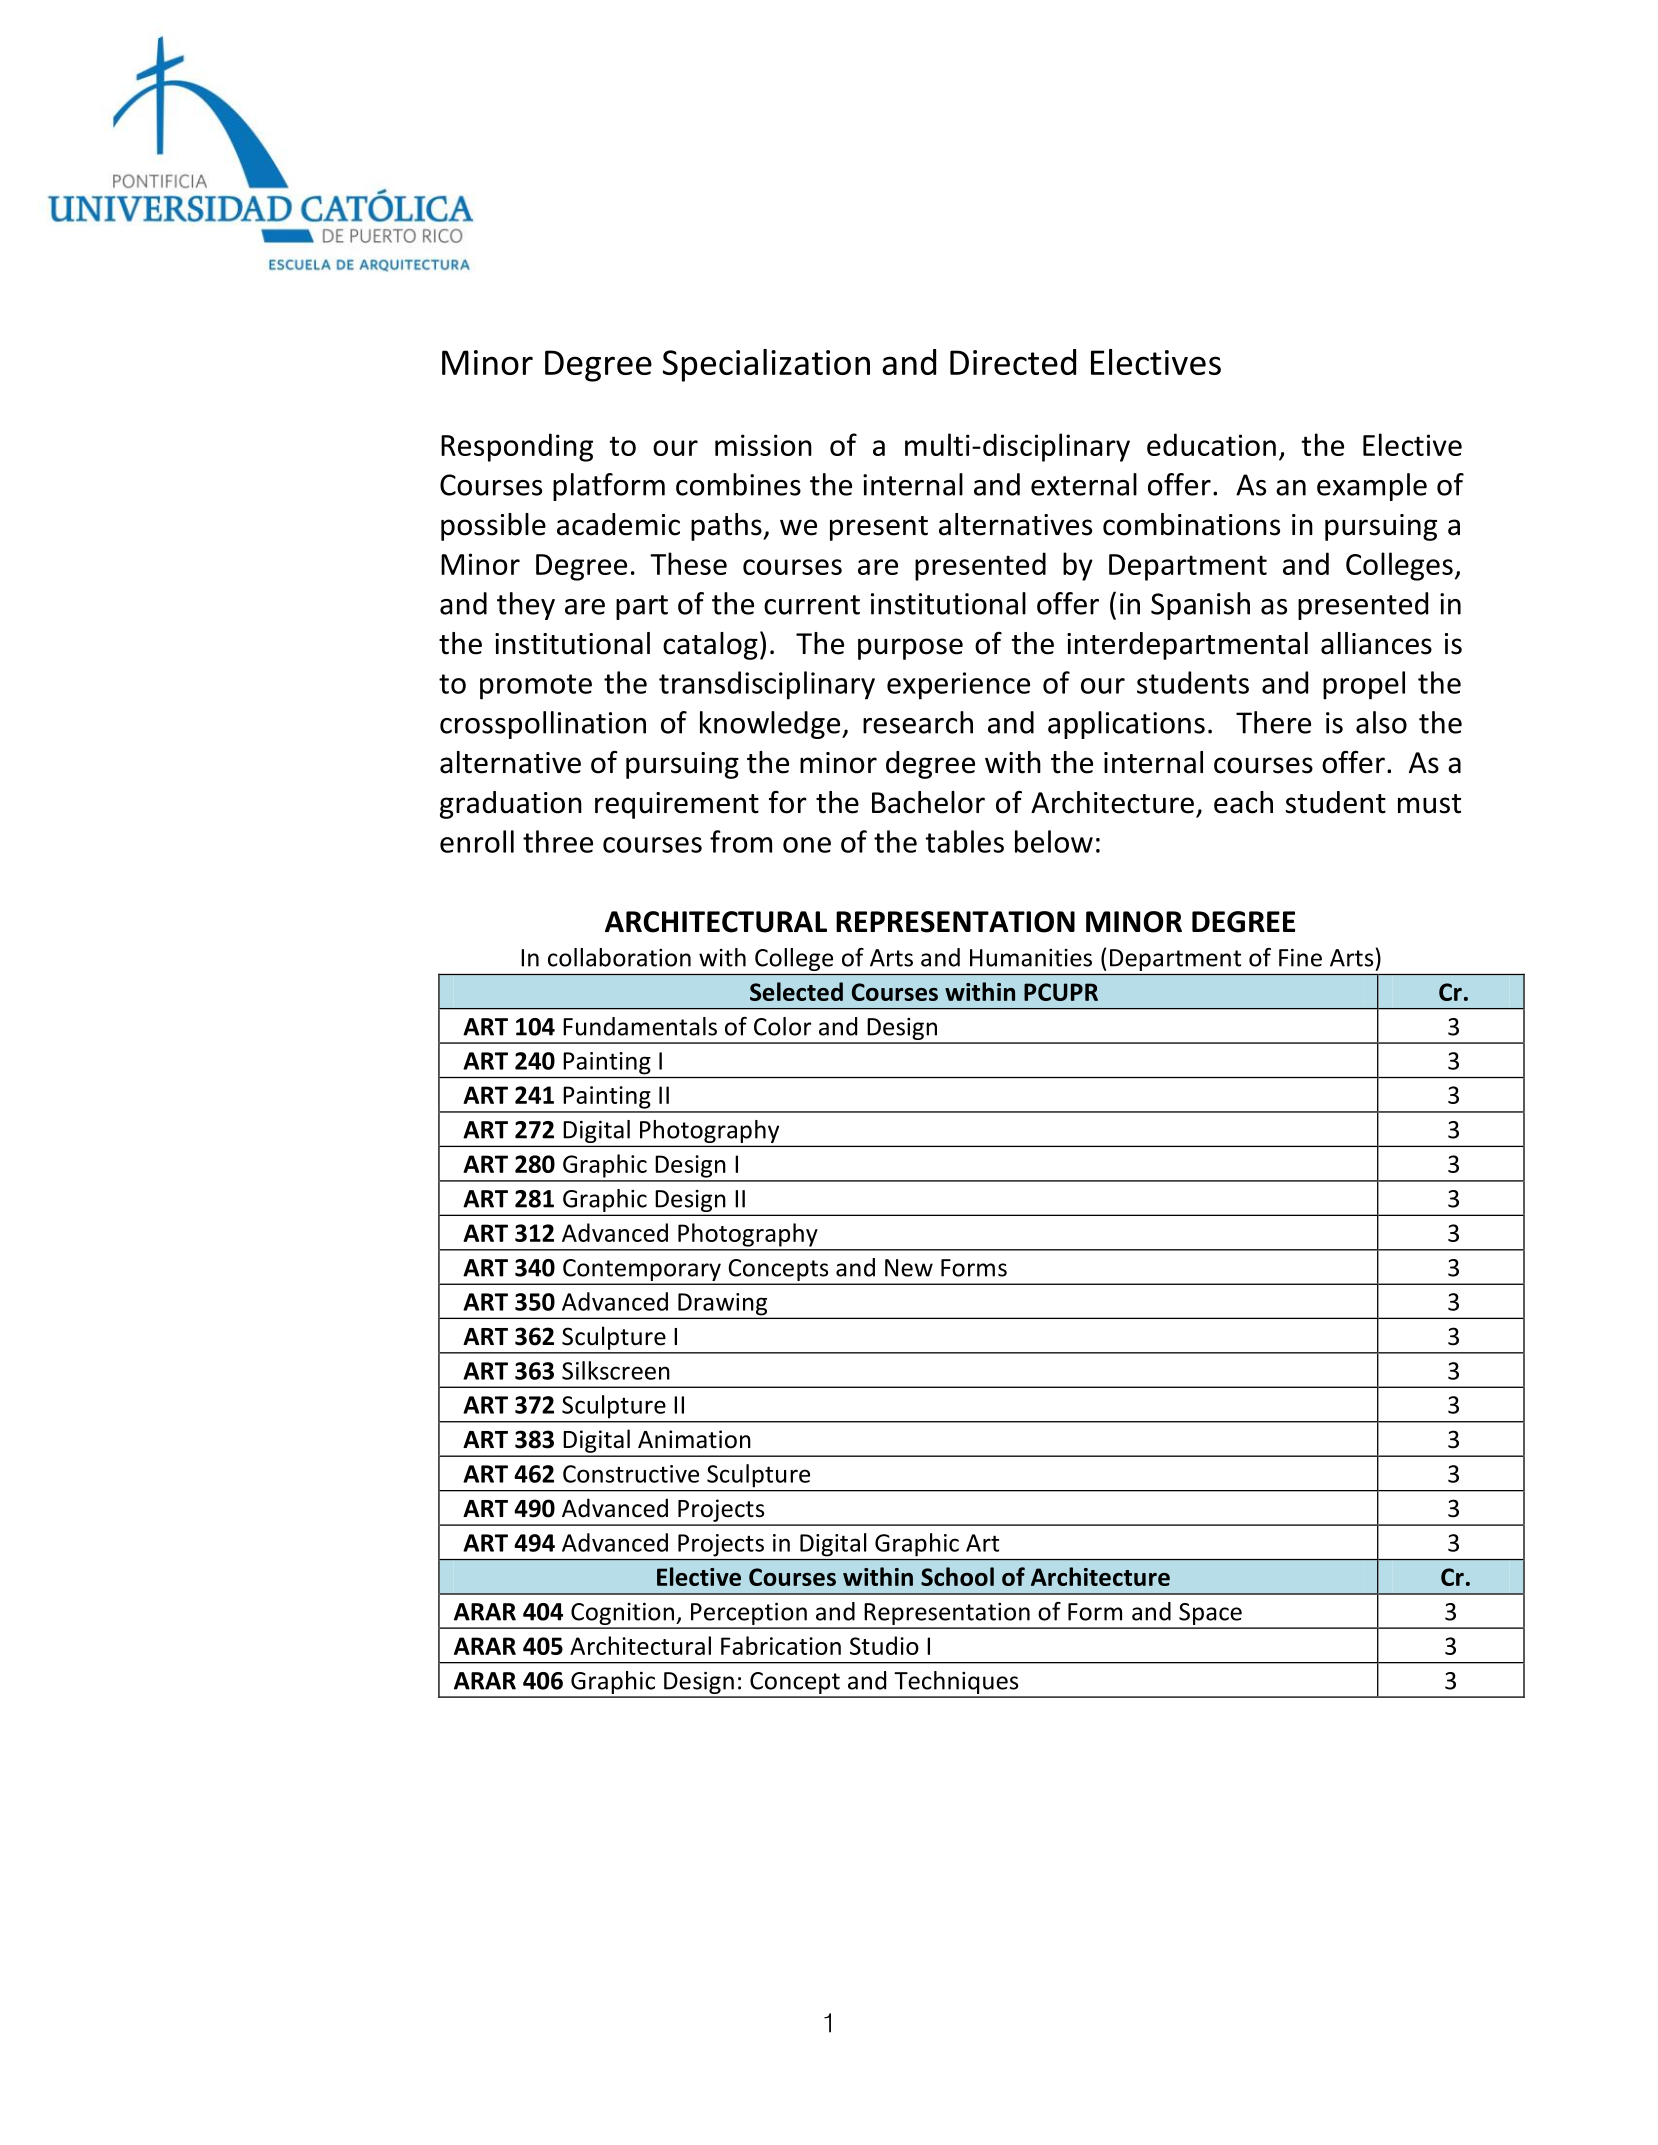  I want to click on Fundamentals, so click(640, 1026).
